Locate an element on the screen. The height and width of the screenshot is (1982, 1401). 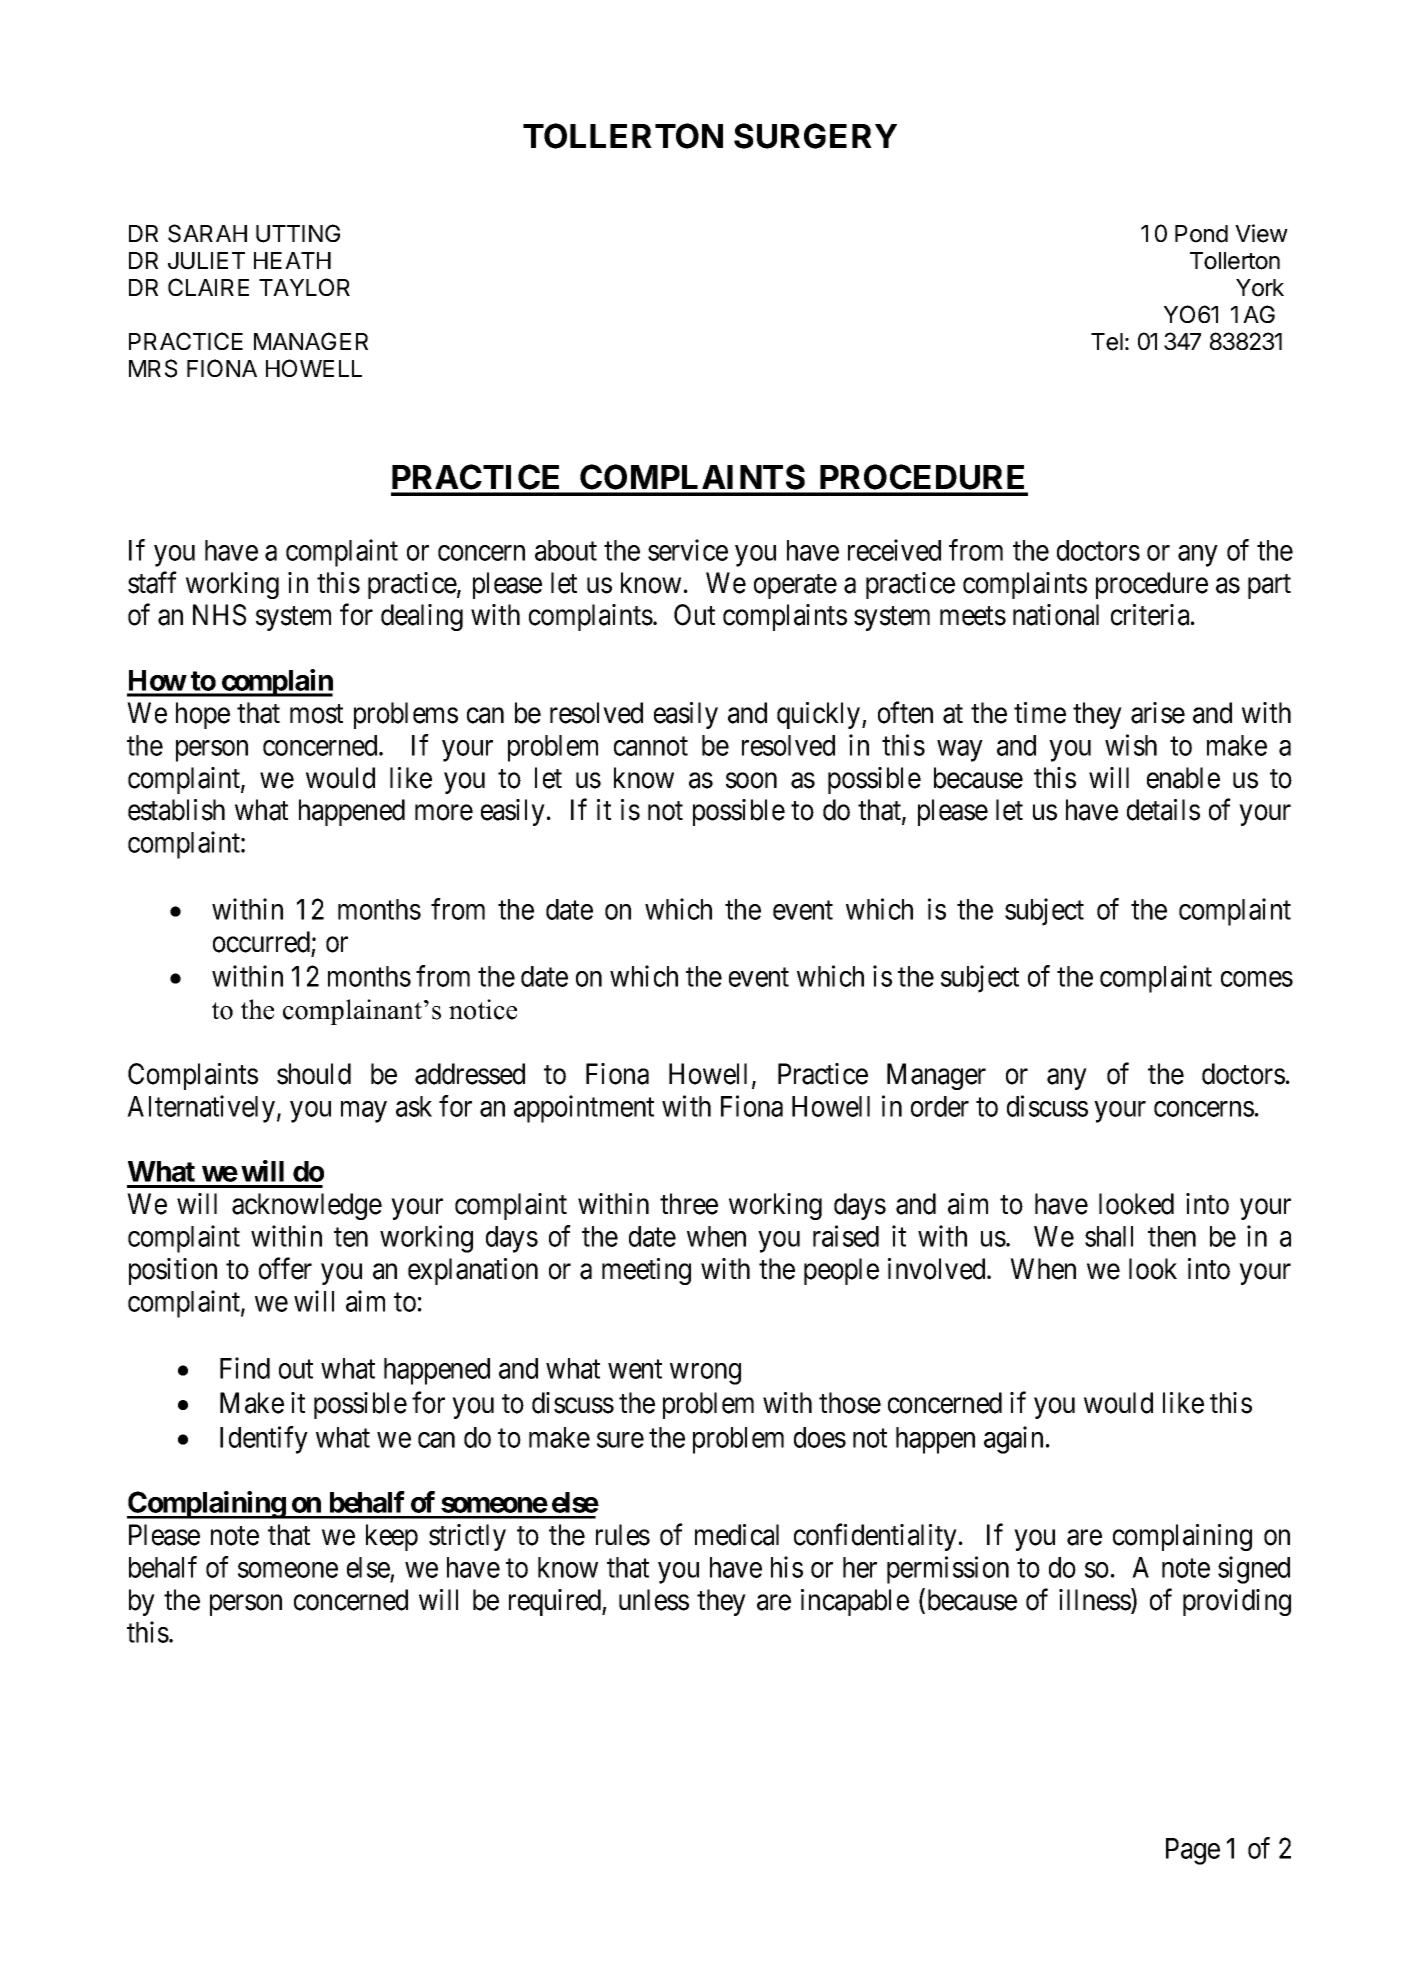
wish is located at coordinates (1131, 745).
